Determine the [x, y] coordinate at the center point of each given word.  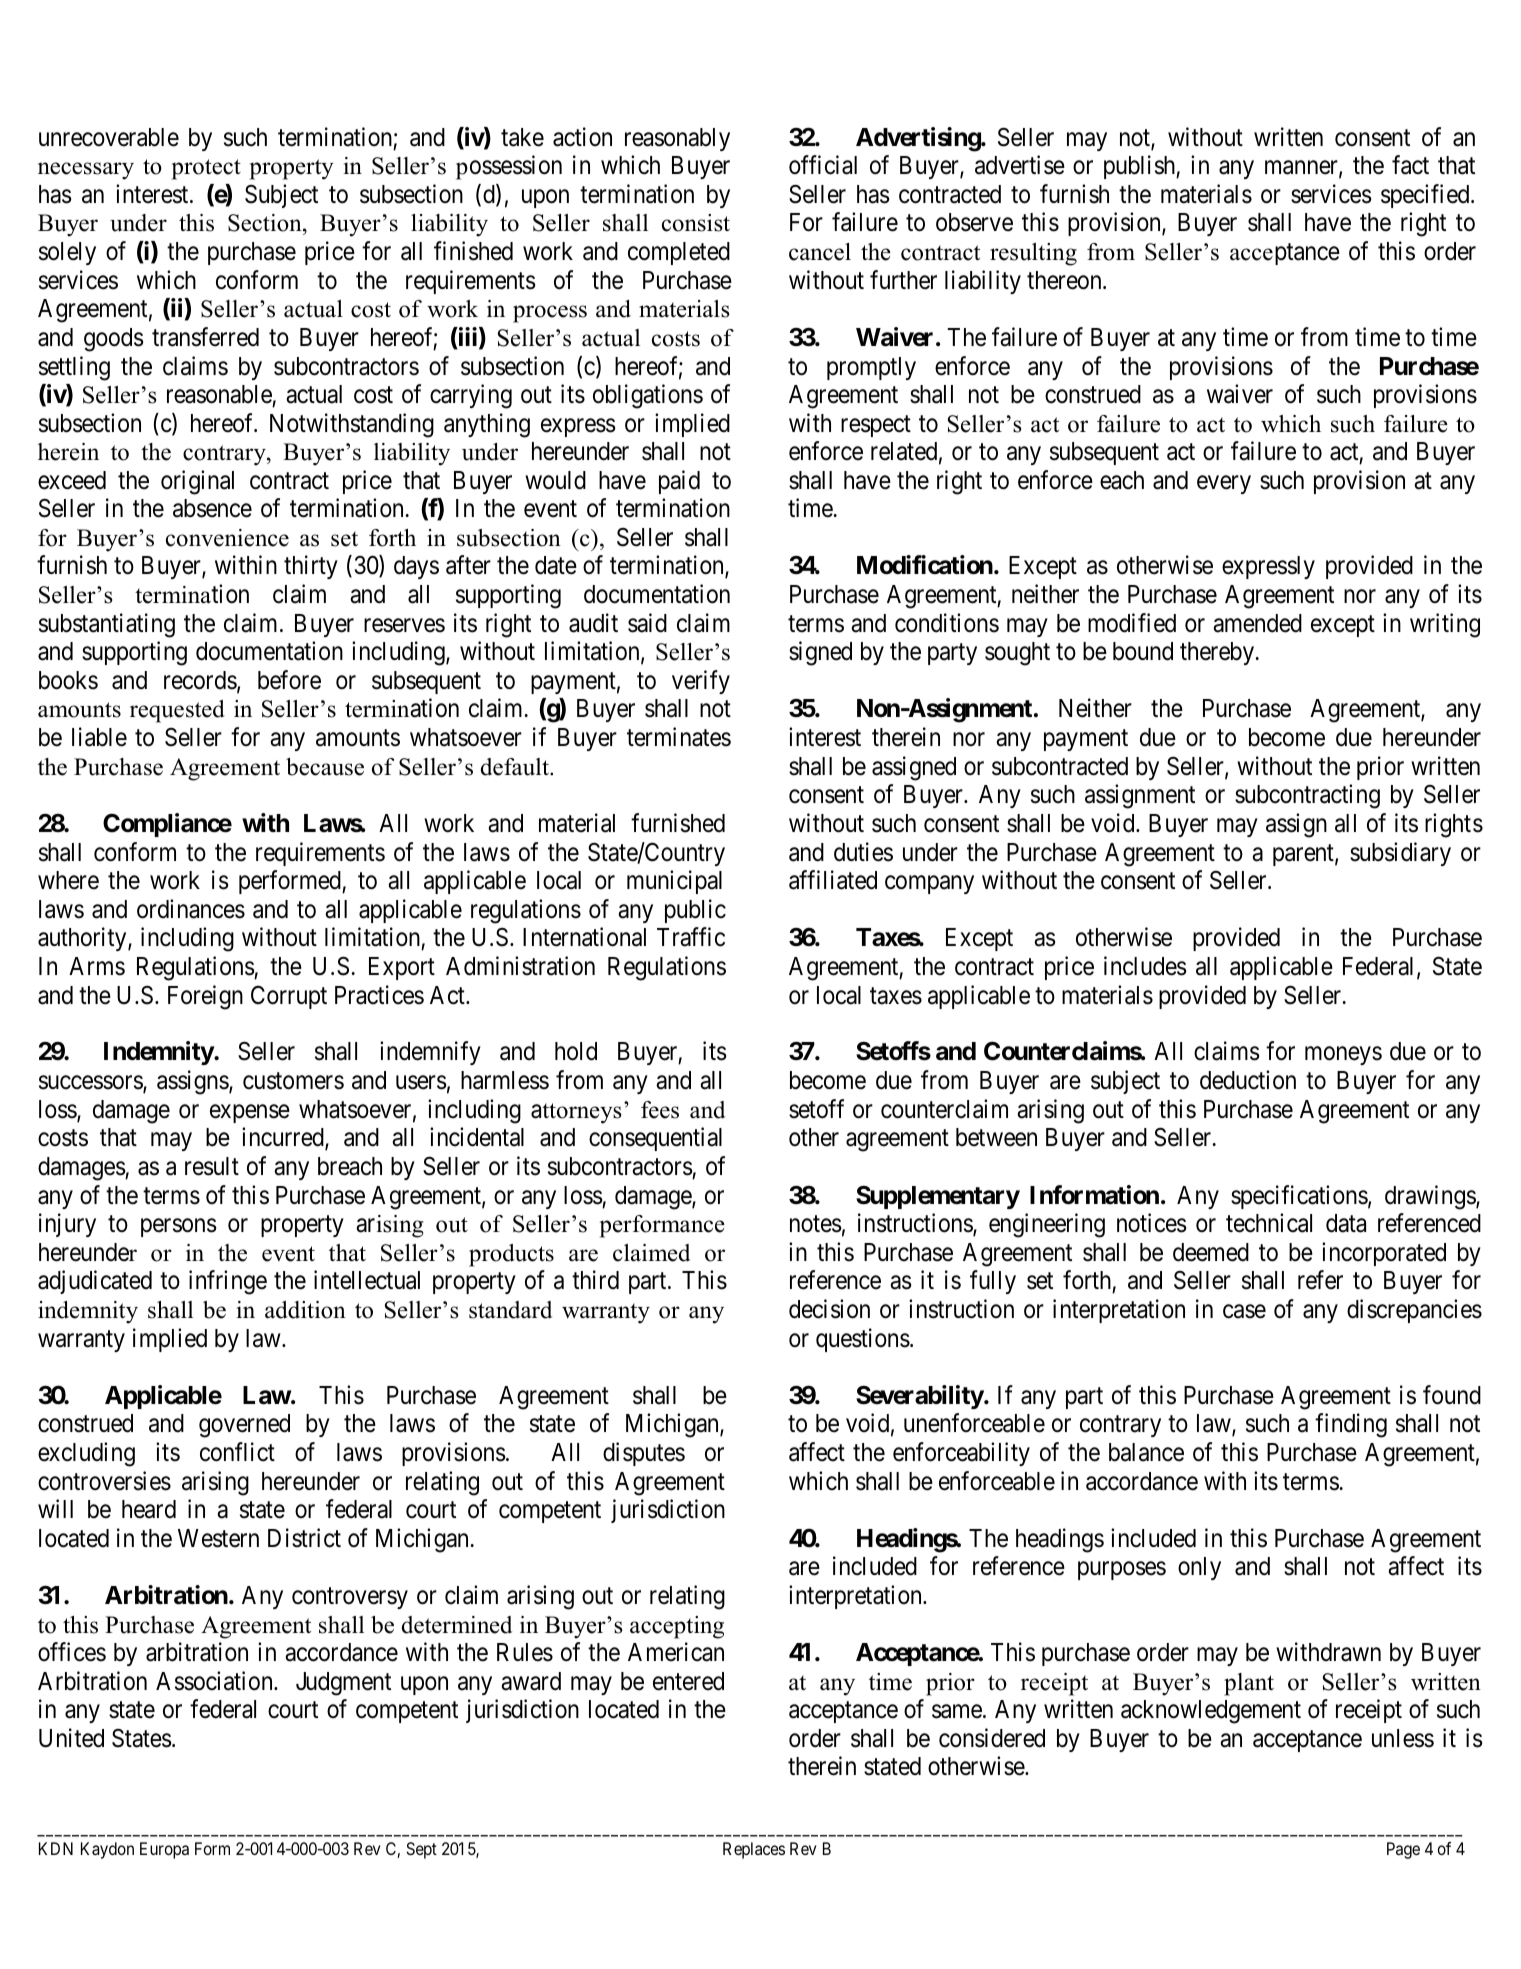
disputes [644, 1454]
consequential [655, 1139]
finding [1351, 1425]
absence [212, 508]
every [1224, 484]
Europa [164, 1850]
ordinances [191, 909]
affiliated [833, 880]
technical [1269, 1223]
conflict [237, 1452]
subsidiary [1400, 854]
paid [679, 482]
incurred [284, 1139]
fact [1410, 165]
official [823, 165]
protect [206, 169]
